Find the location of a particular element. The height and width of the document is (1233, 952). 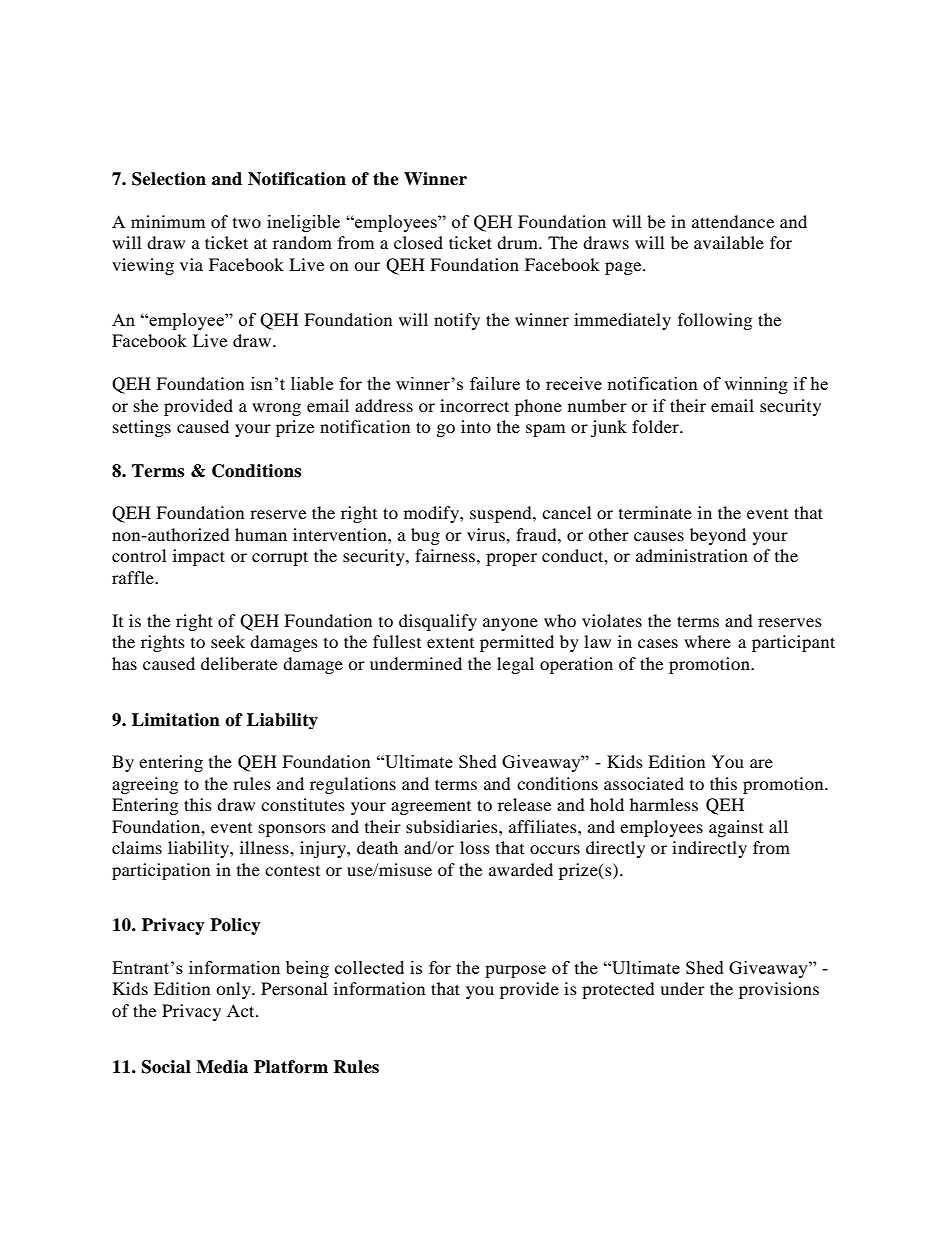

seek is located at coordinates (228, 641).
